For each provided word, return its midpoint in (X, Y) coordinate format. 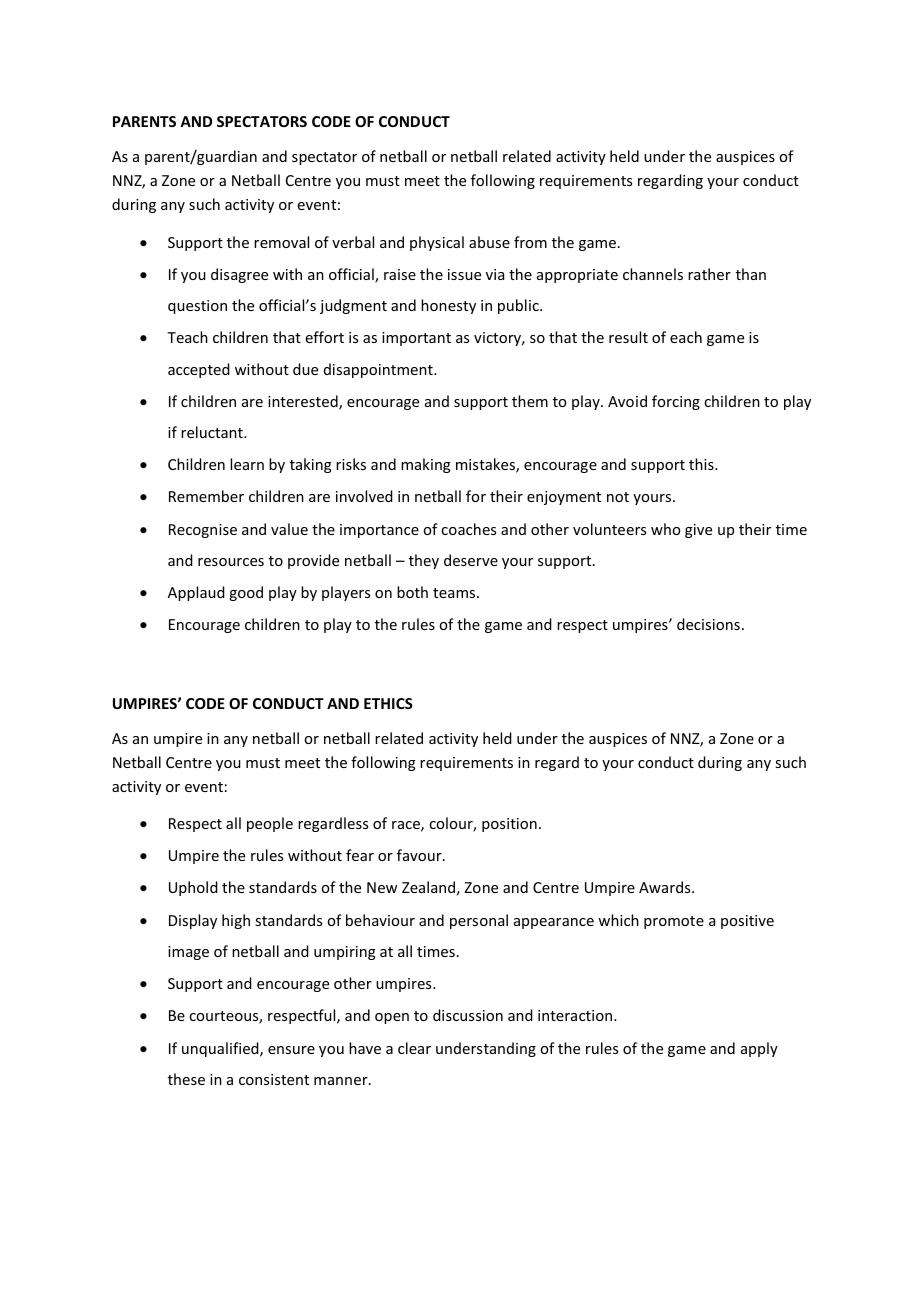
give (698, 531)
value (289, 529)
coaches (468, 529)
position (509, 825)
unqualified (221, 1049)
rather (709, 274)
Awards (666, 887)
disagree (239, 275)
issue (464, 274)
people (270, 824)
